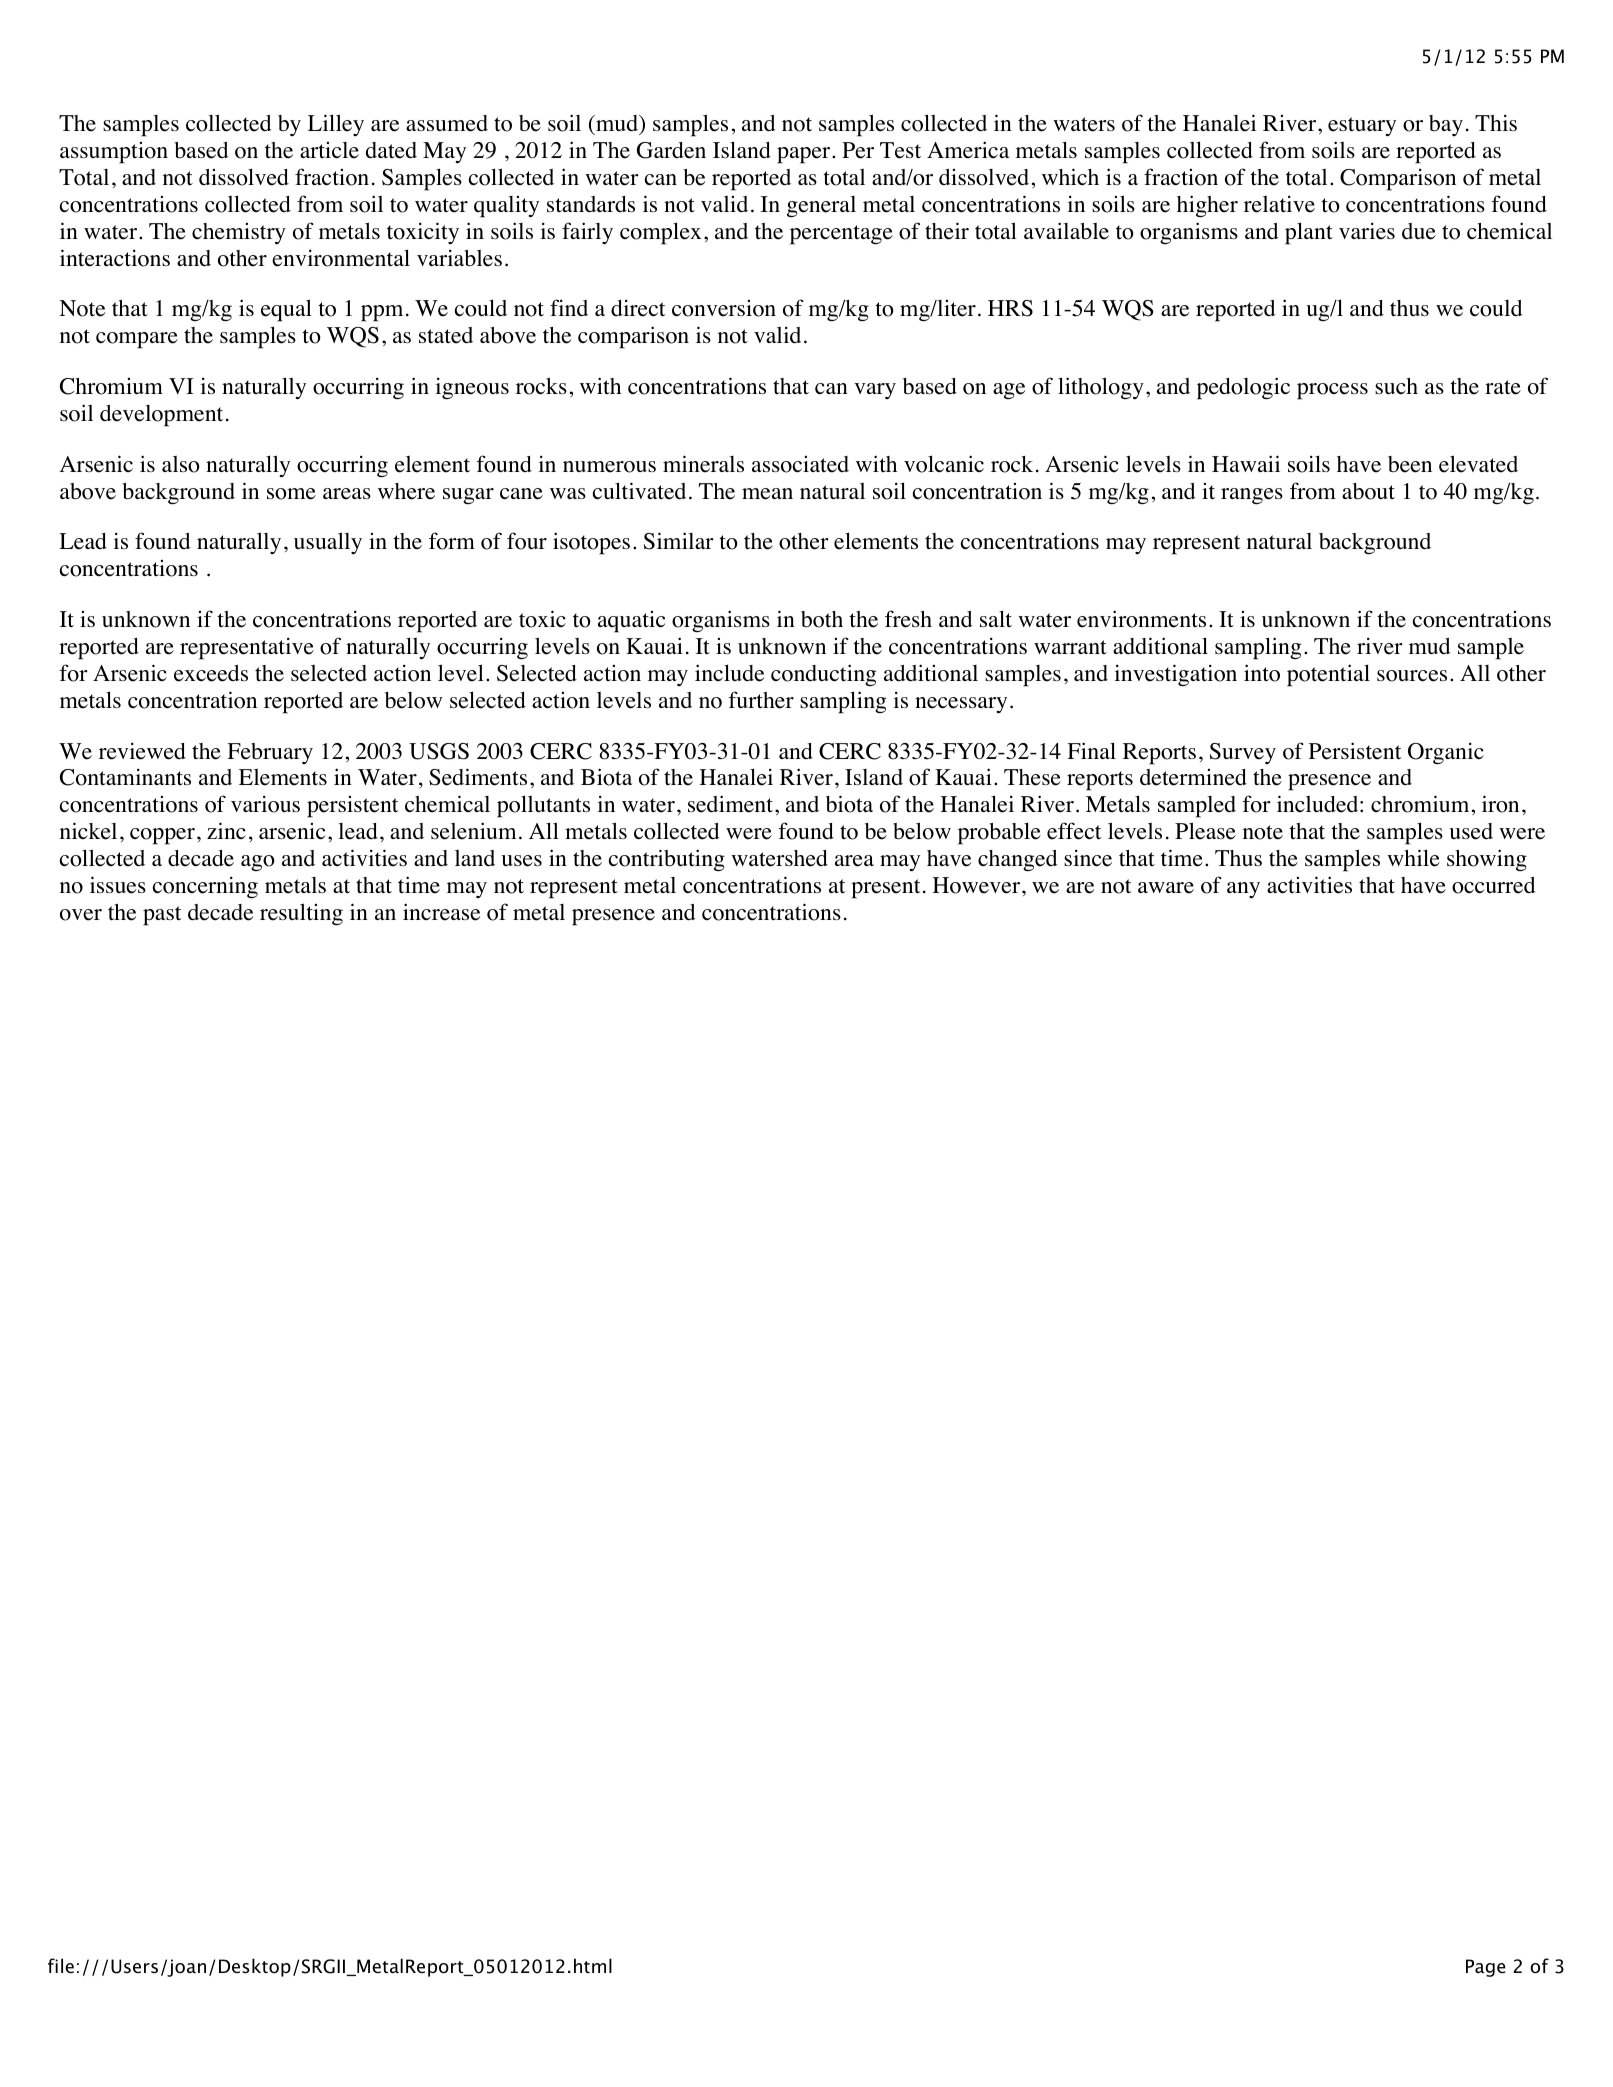 Image resolution: width=1613 pixels, height=2087 pixels. I want to click on resulting, so click(301, 914).
